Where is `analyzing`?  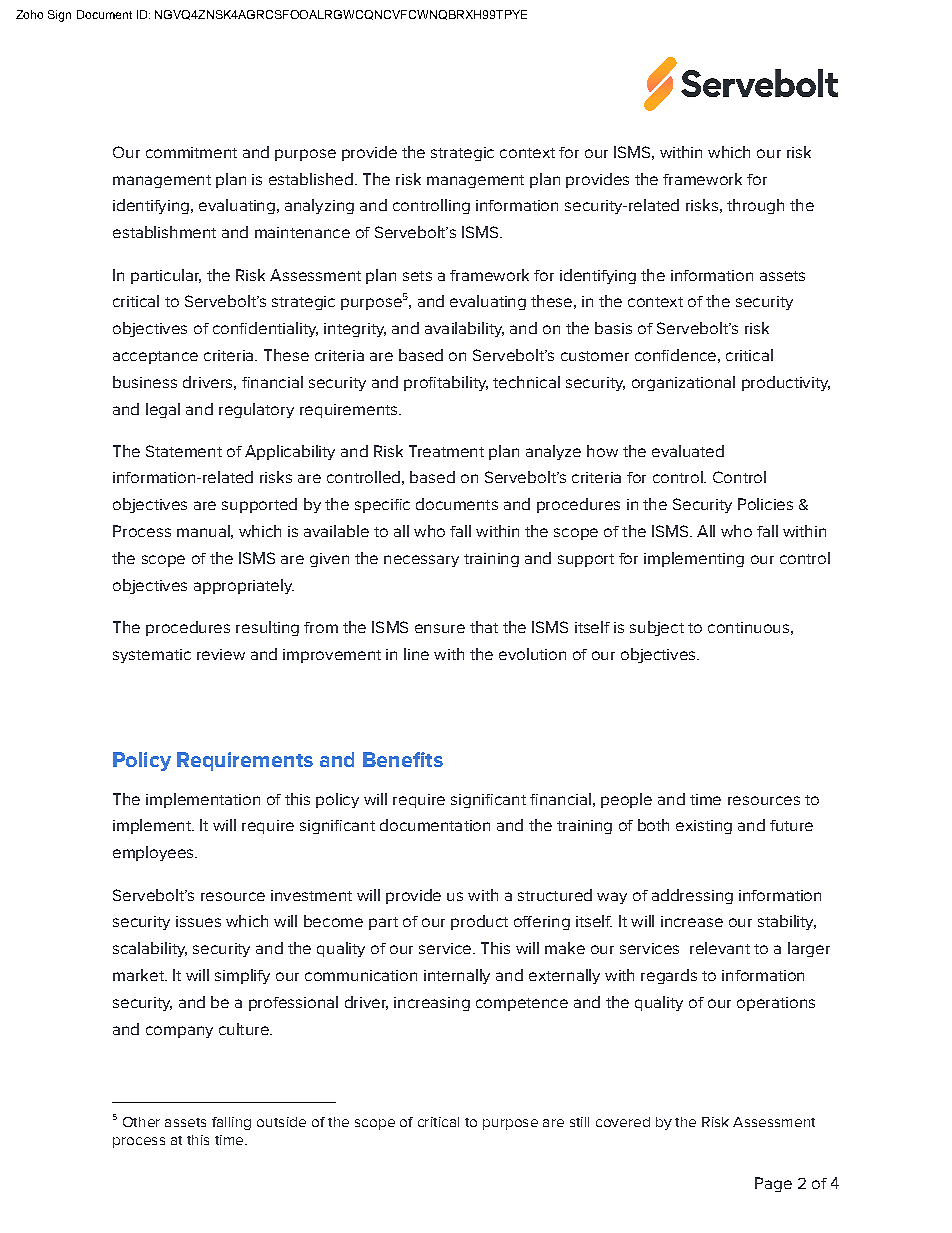 analyzing is located at coordinates (319, 206).
